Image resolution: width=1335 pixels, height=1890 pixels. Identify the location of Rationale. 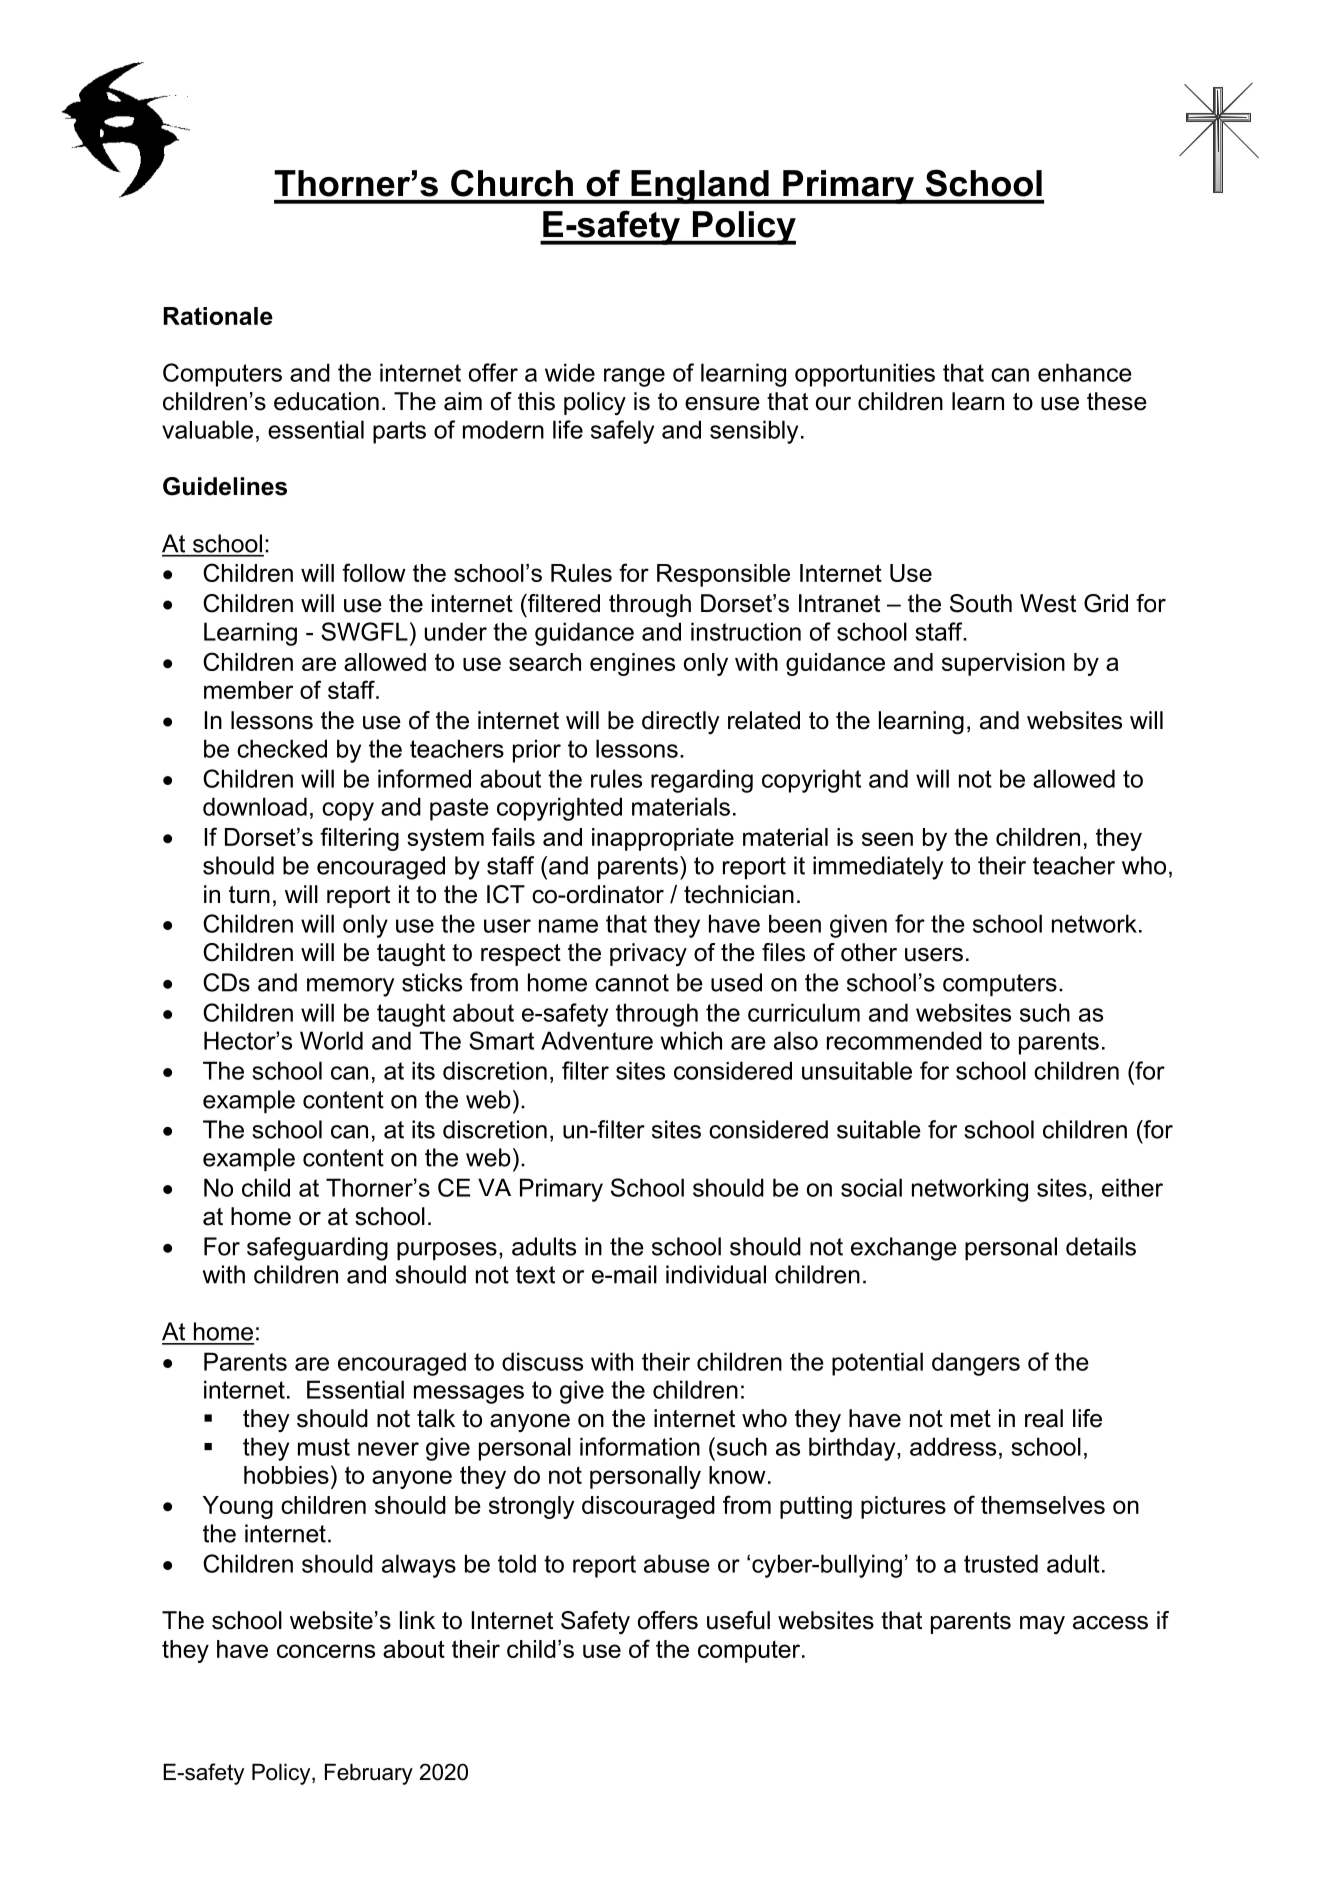
(218, 316).
